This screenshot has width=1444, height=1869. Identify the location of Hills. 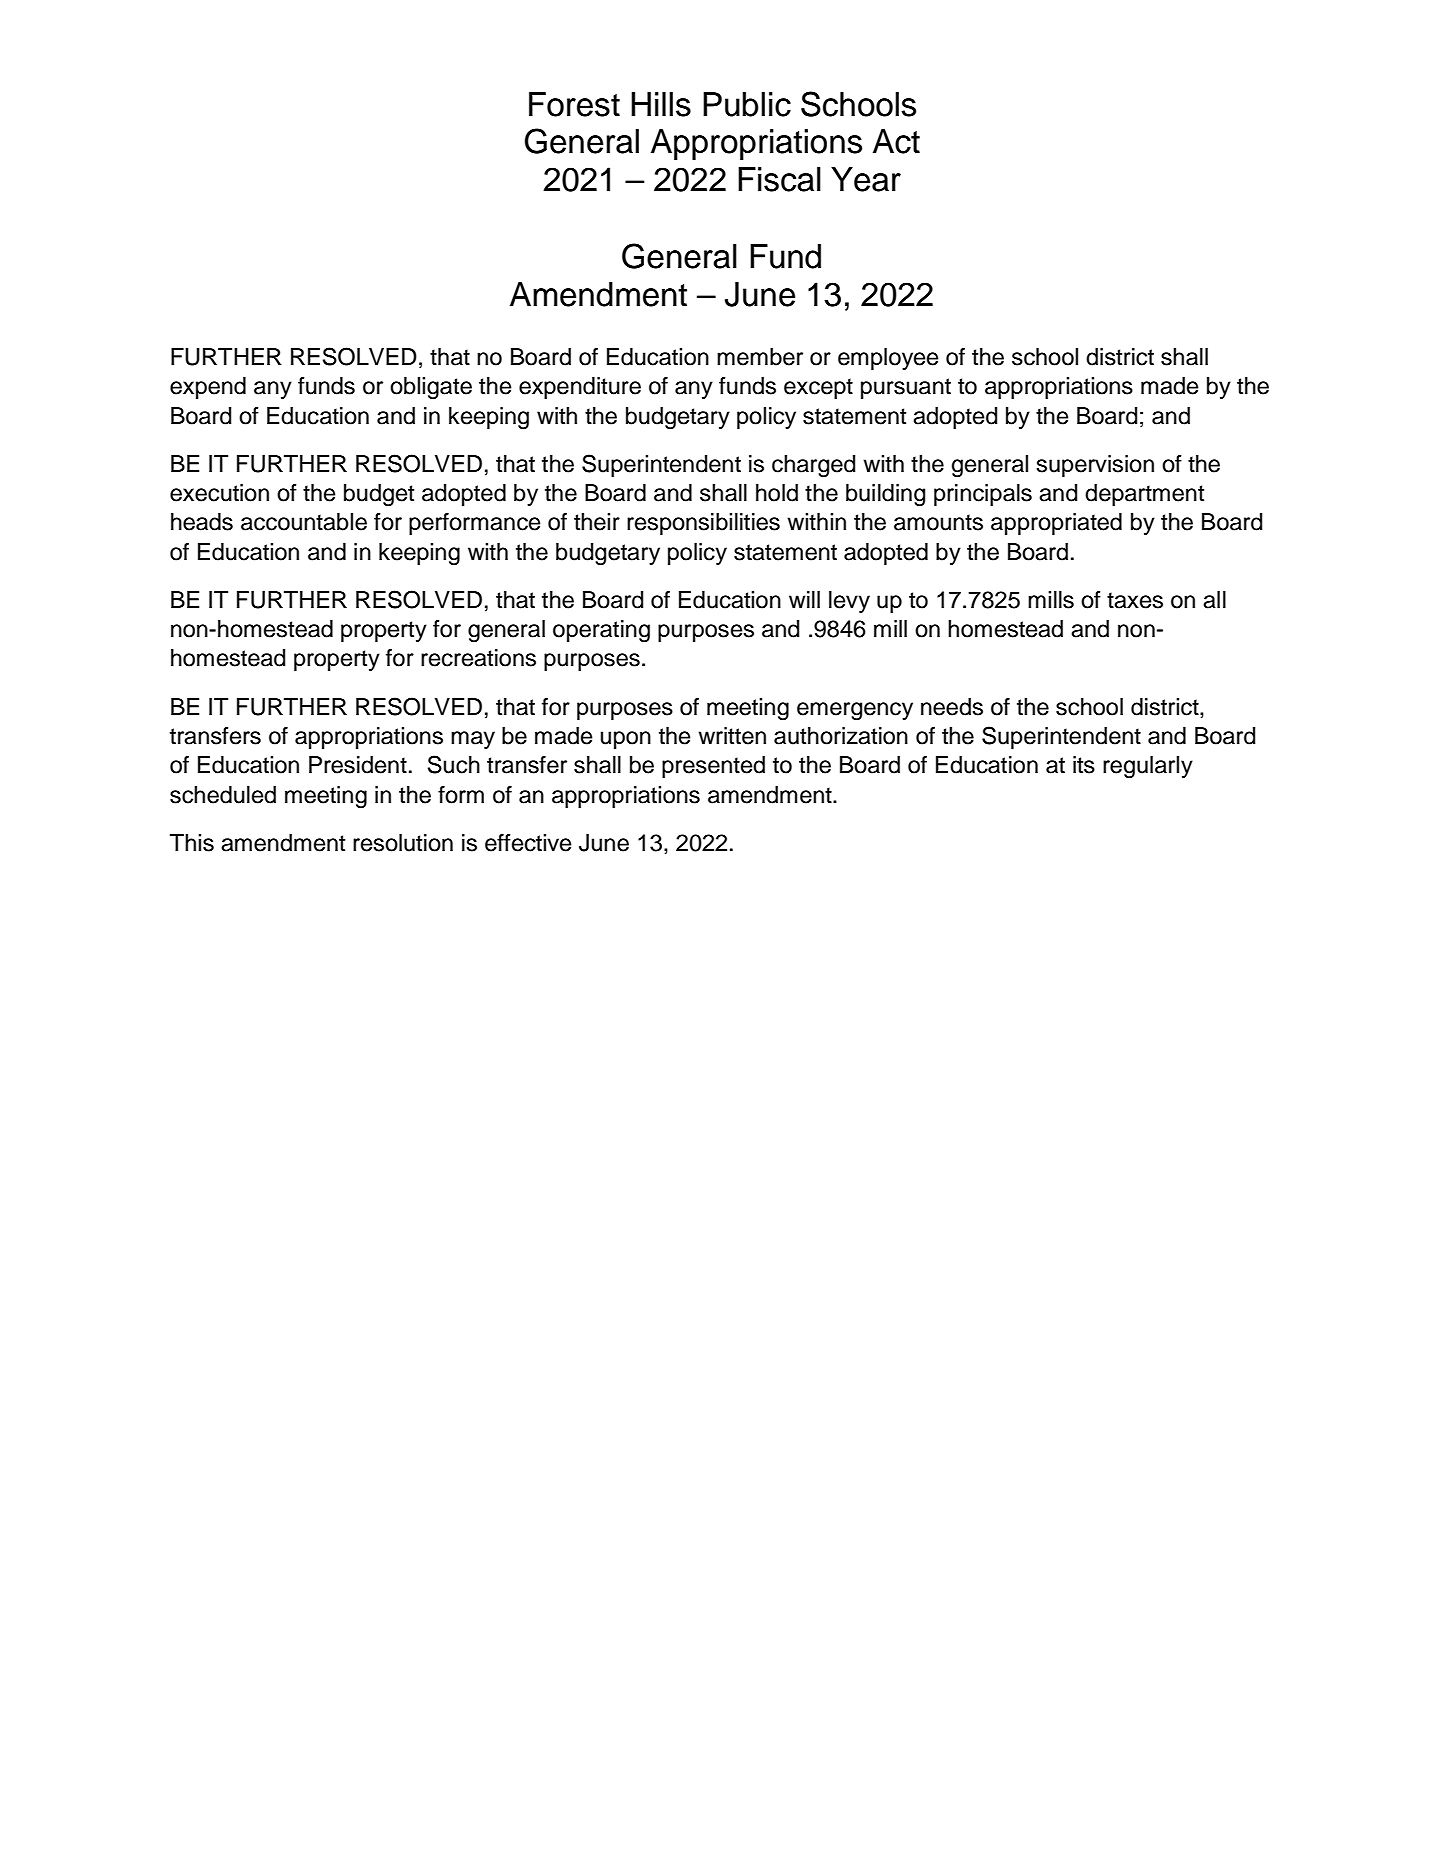
(661, 104).
